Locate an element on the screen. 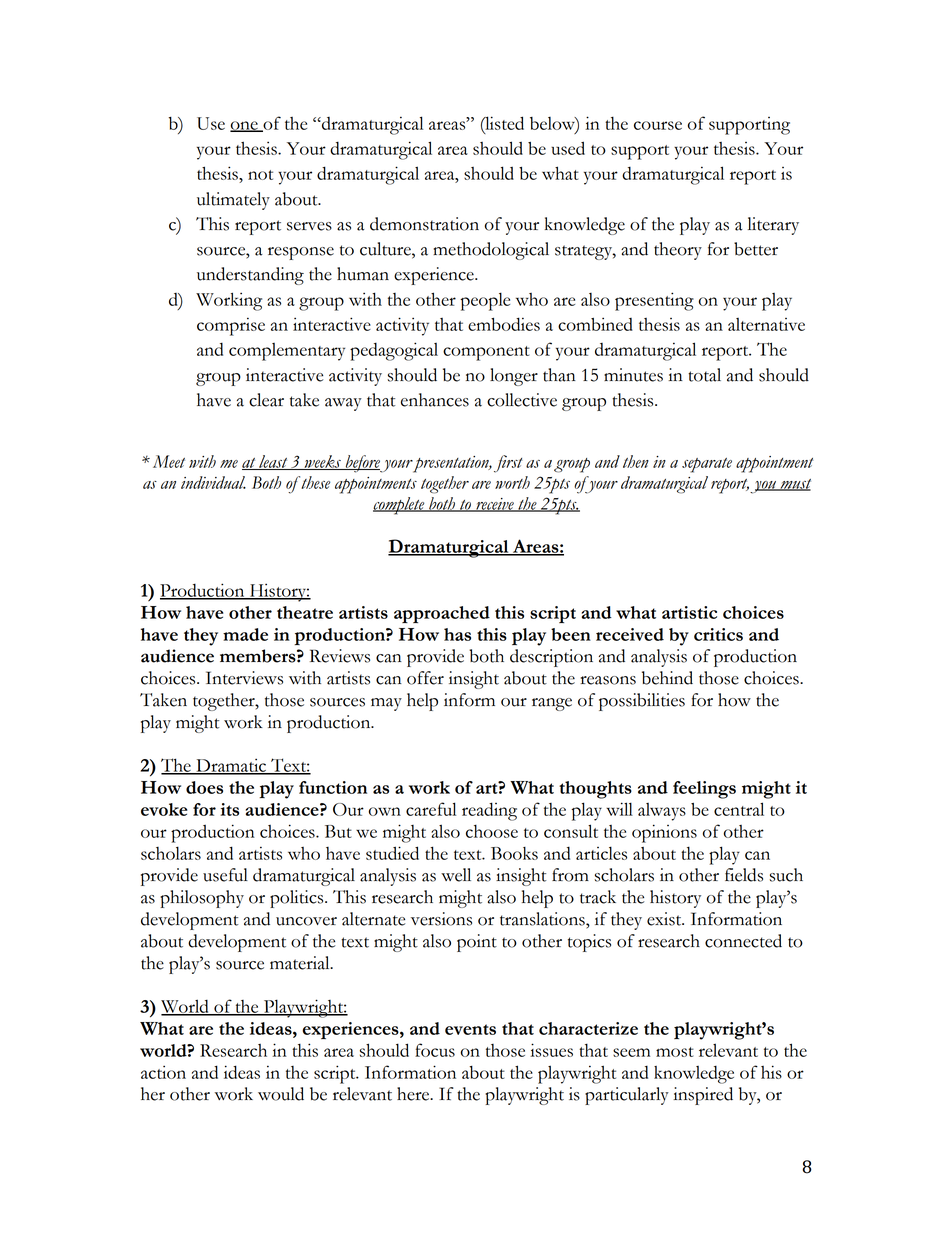 The width and height of the screenshot is (952, 1233). its is located at coordinates (229, 809).
